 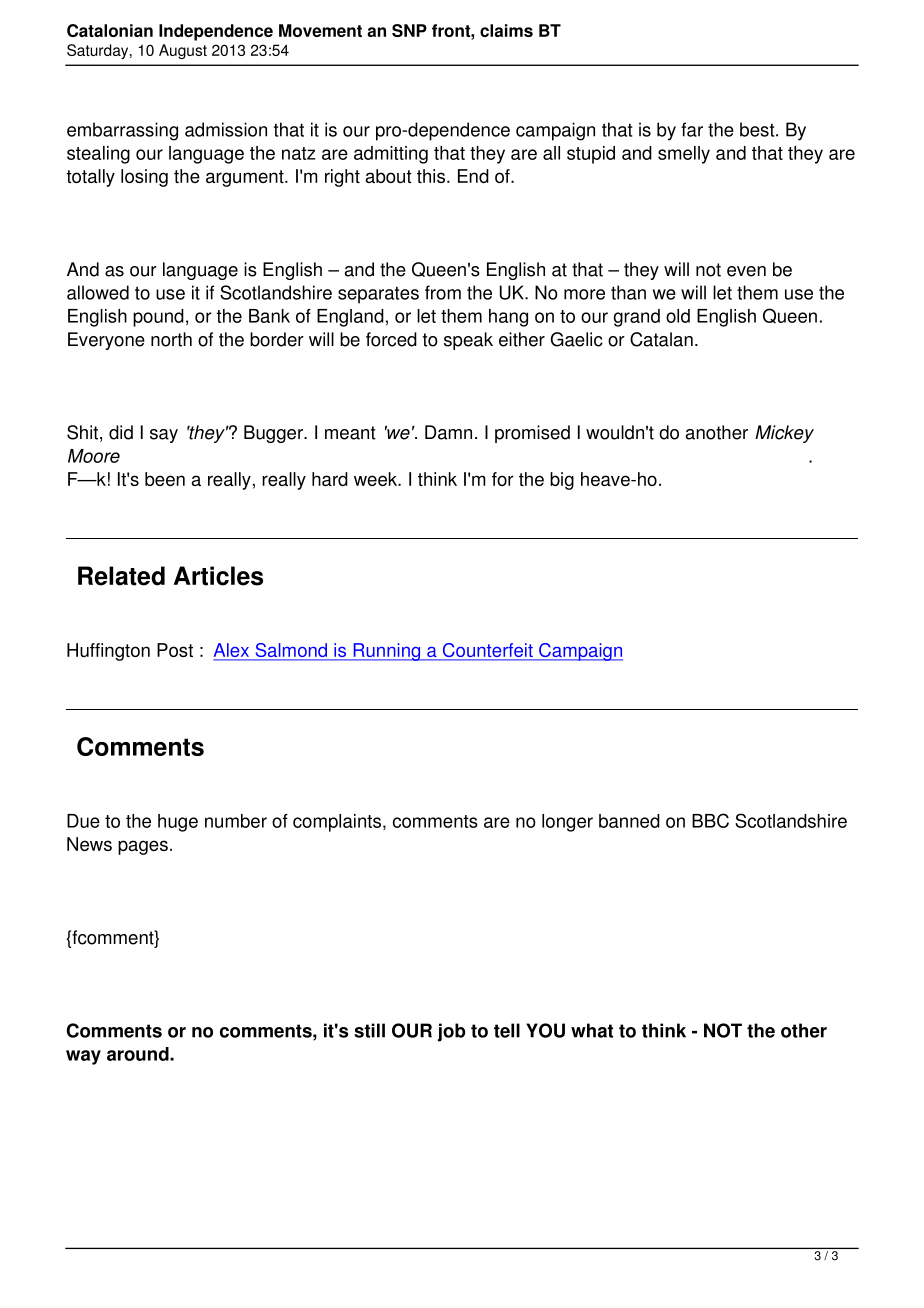 I want to click on what, so click(x=592, y=1030).
